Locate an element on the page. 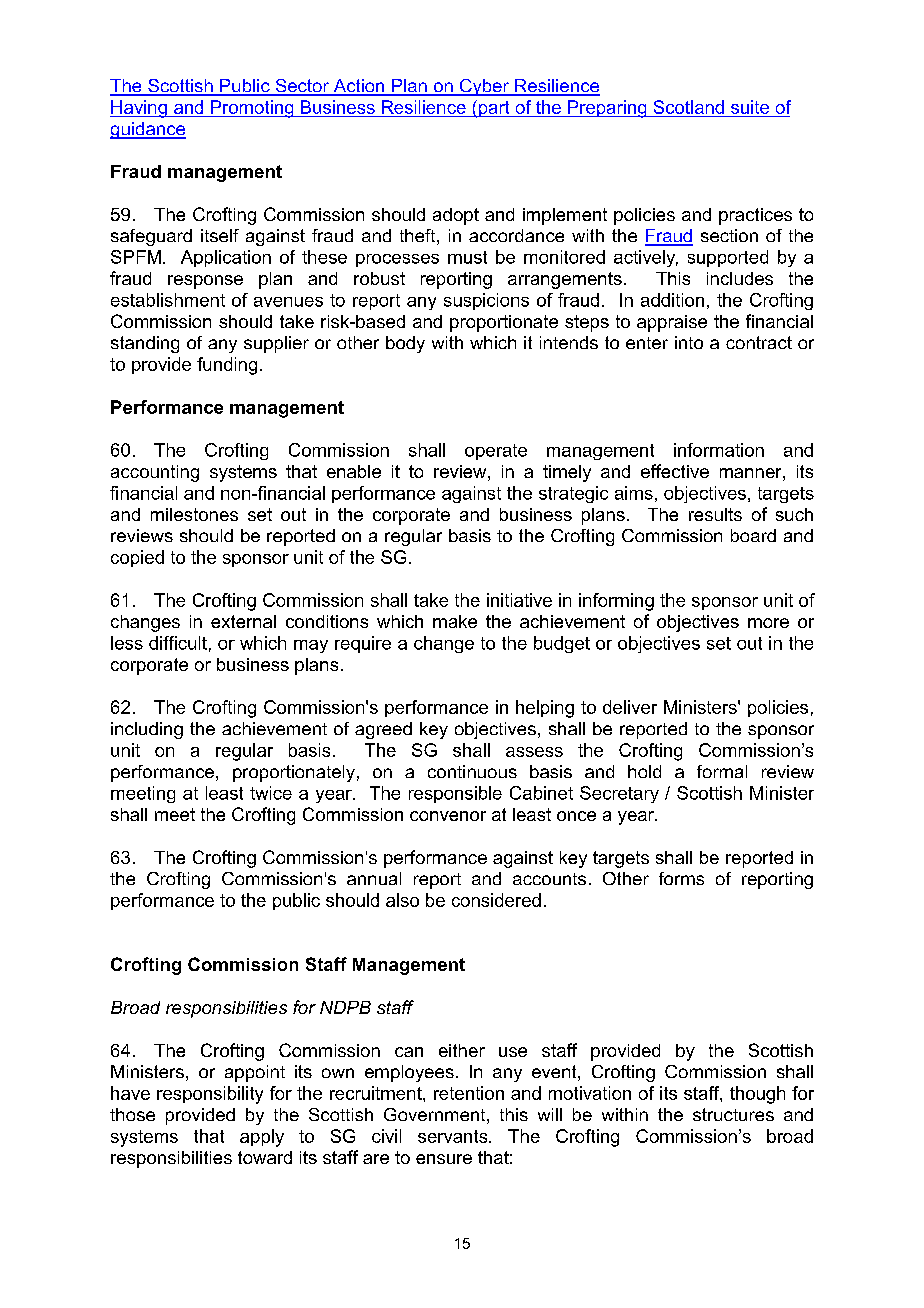 This image has width=924, height=1308. body is located at coordinates (405, 344).
